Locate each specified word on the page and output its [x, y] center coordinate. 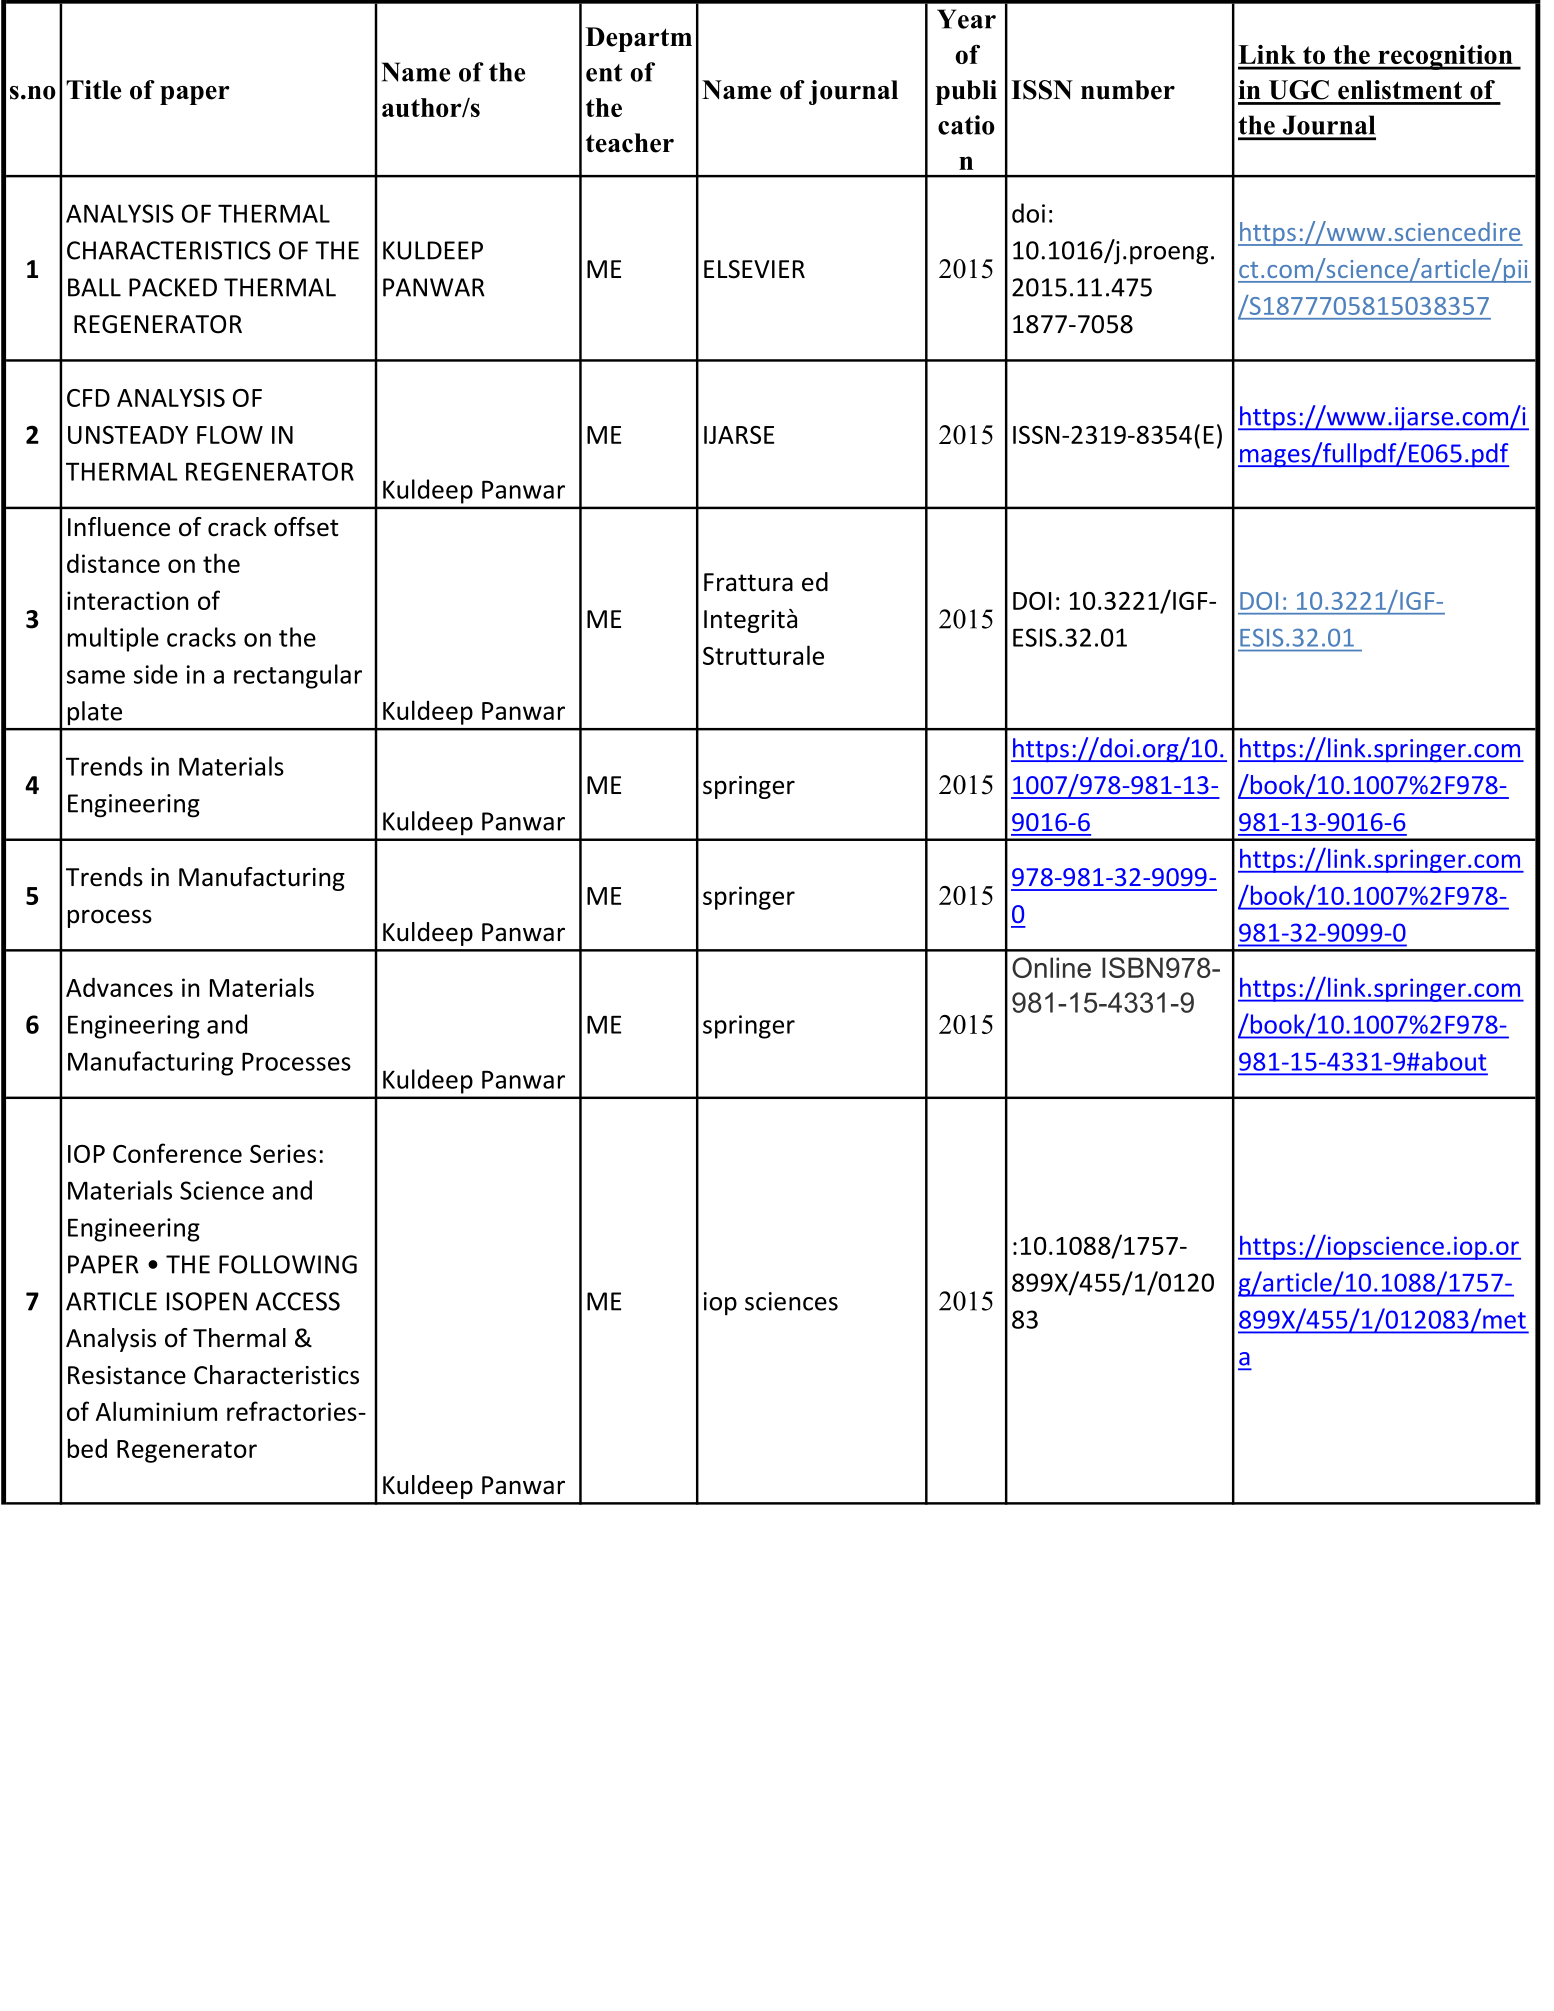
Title [94, 90]
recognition [1445, 57]
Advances [119, 987]
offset [306, 527]
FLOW [230, 435]
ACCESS [298, 1301]
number [1128, 90]
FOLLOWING [288, 1264]
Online [1051, 967]
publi [966, 92]
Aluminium [156, 1411]
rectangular [298, 676]
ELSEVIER [754, 269]
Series [283, 1153]
